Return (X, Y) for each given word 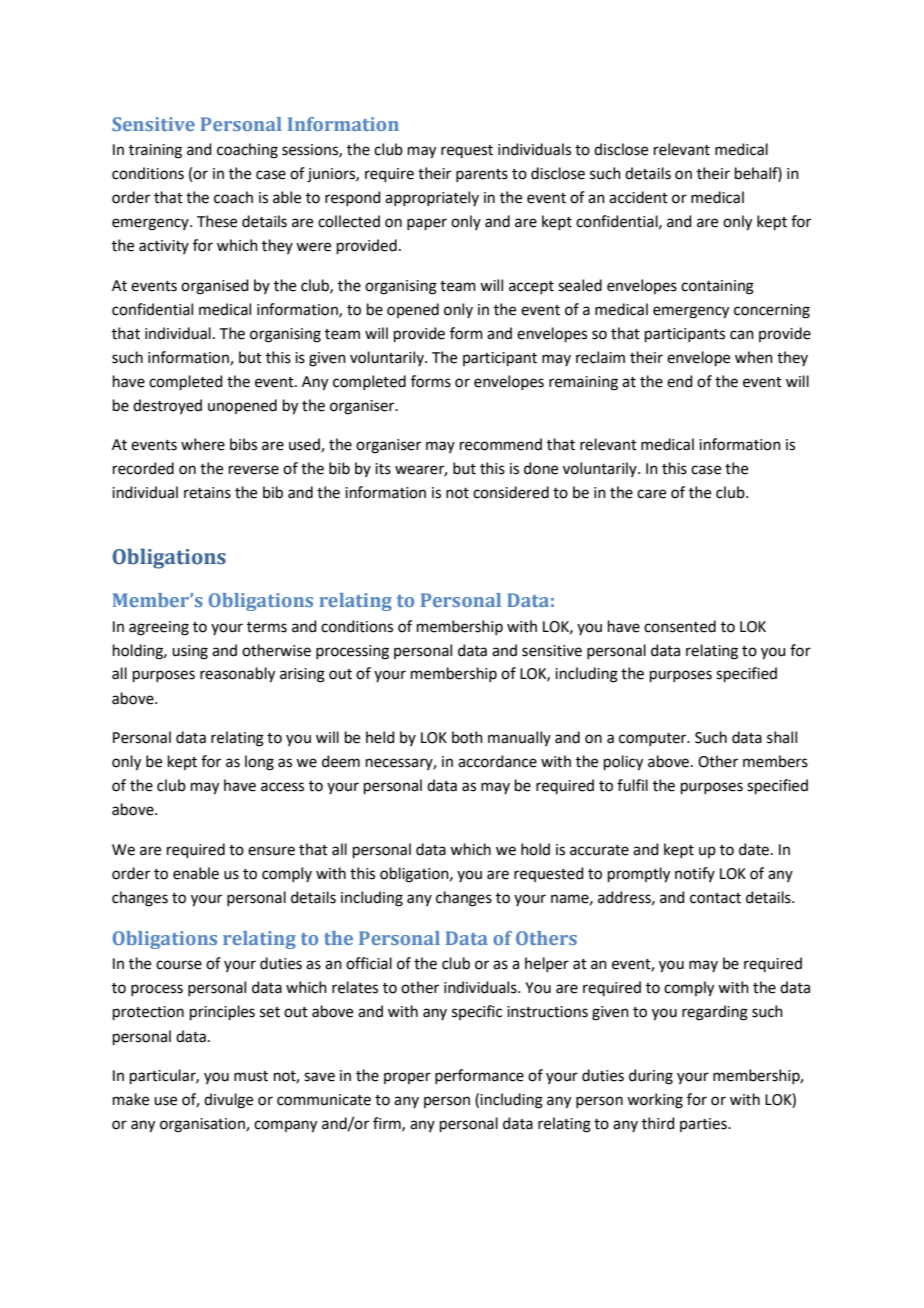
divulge (228, 1101)
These (217, 221)
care (651, 494)
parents (482, 175)
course (179, 965)
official (369, 963)
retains (207, 493)
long (259, 763)
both (467, 737)
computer (654, 739)
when (754, 357)
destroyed (167, 406)
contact (715, 898)
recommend (501, 444)
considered (511, 492)
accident (638, 197)
